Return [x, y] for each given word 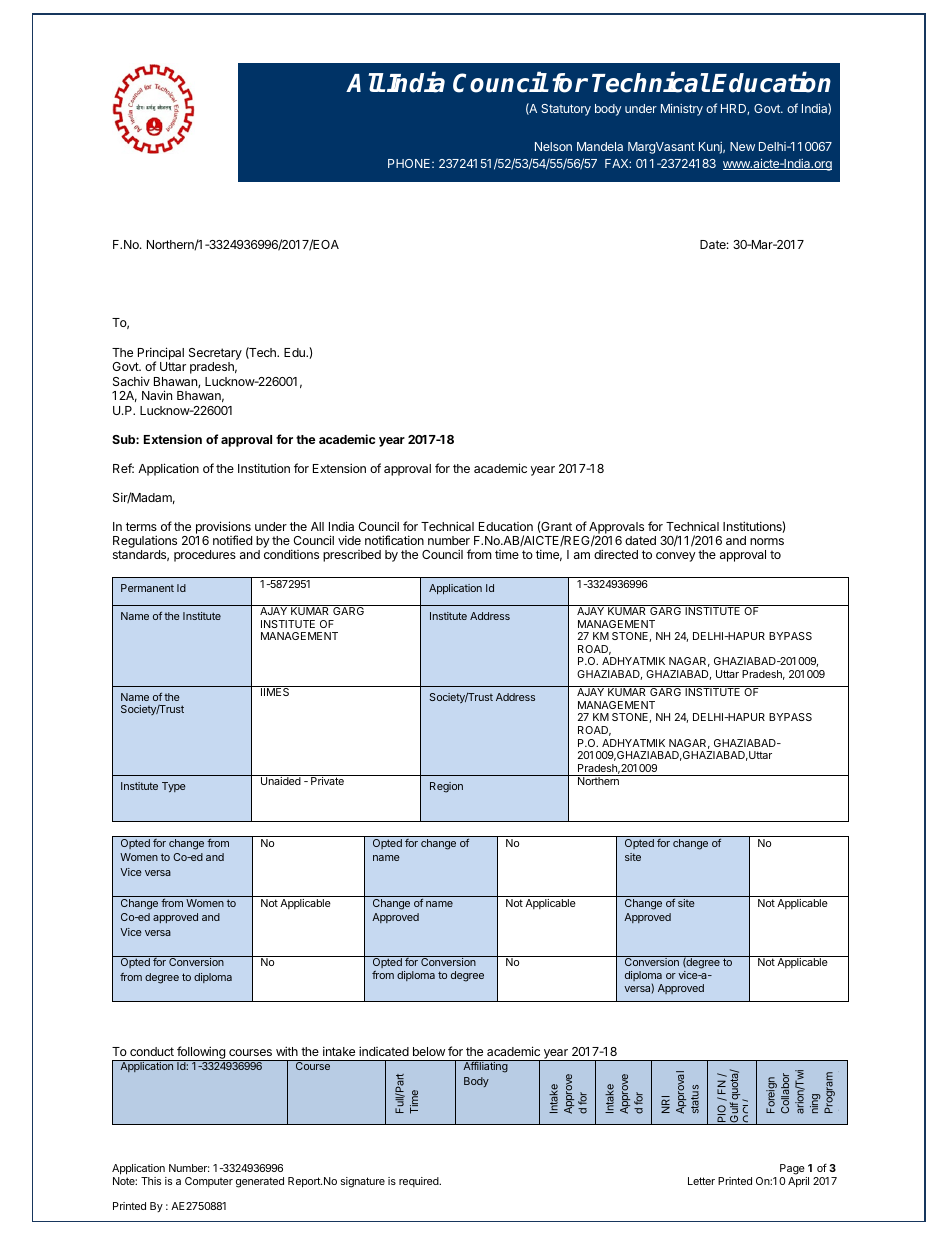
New [742, 146]
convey [676, 557]
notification [394, 540]
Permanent [147, 588]
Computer [209, 1182]
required [420, 1182]
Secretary [215, 355]
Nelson [553, 146]
